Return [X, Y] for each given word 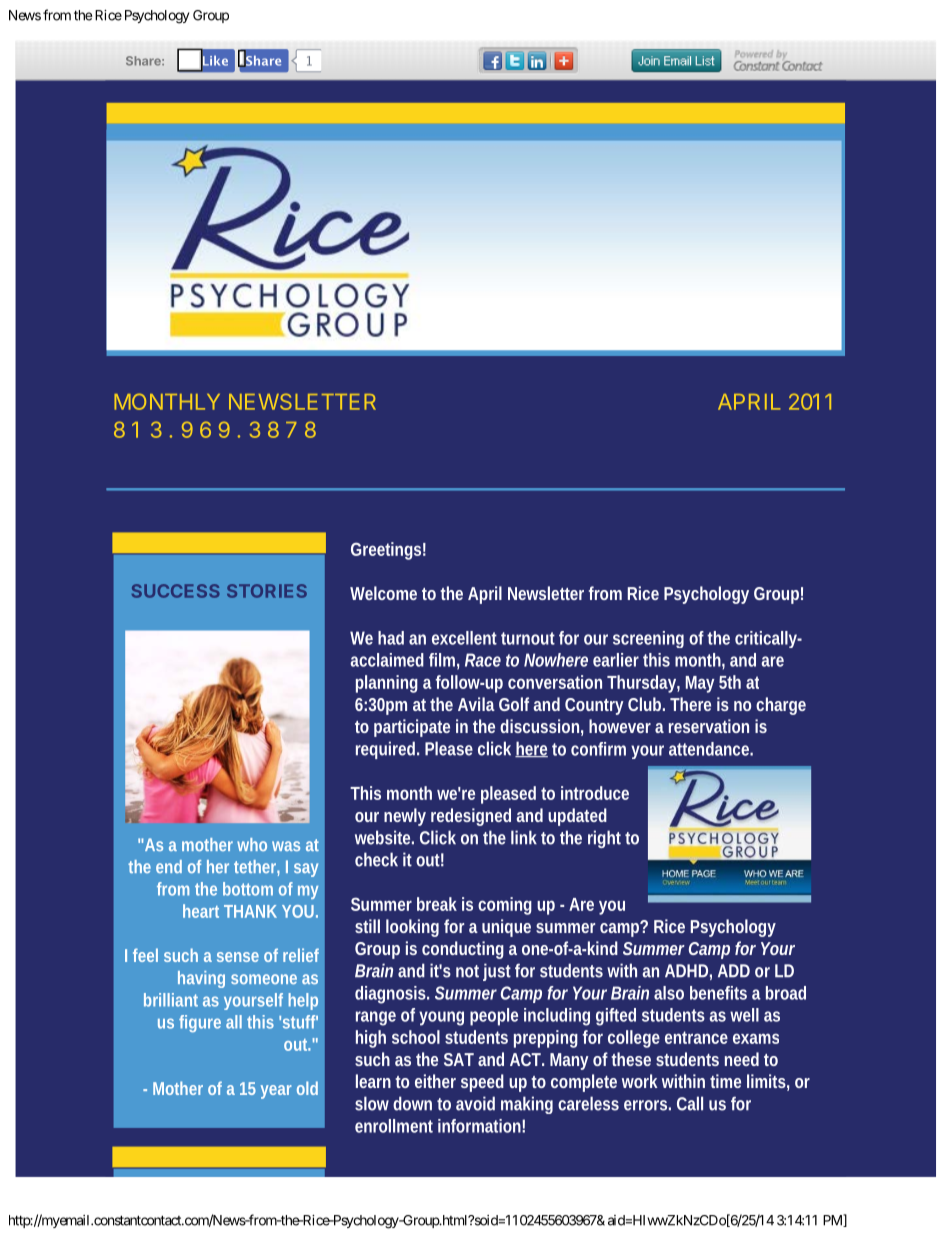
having [201, 979]
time [725, 1081]
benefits [718, 993]
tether [257, 868]
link [524, 837]
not [467, 971]
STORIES [267, 591]
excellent [464, 638]
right [604, 839]
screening [648, 639]
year [276, 1092]
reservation [709, 726]
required [387, 750]
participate [412, 728]
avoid [475, 1103]
